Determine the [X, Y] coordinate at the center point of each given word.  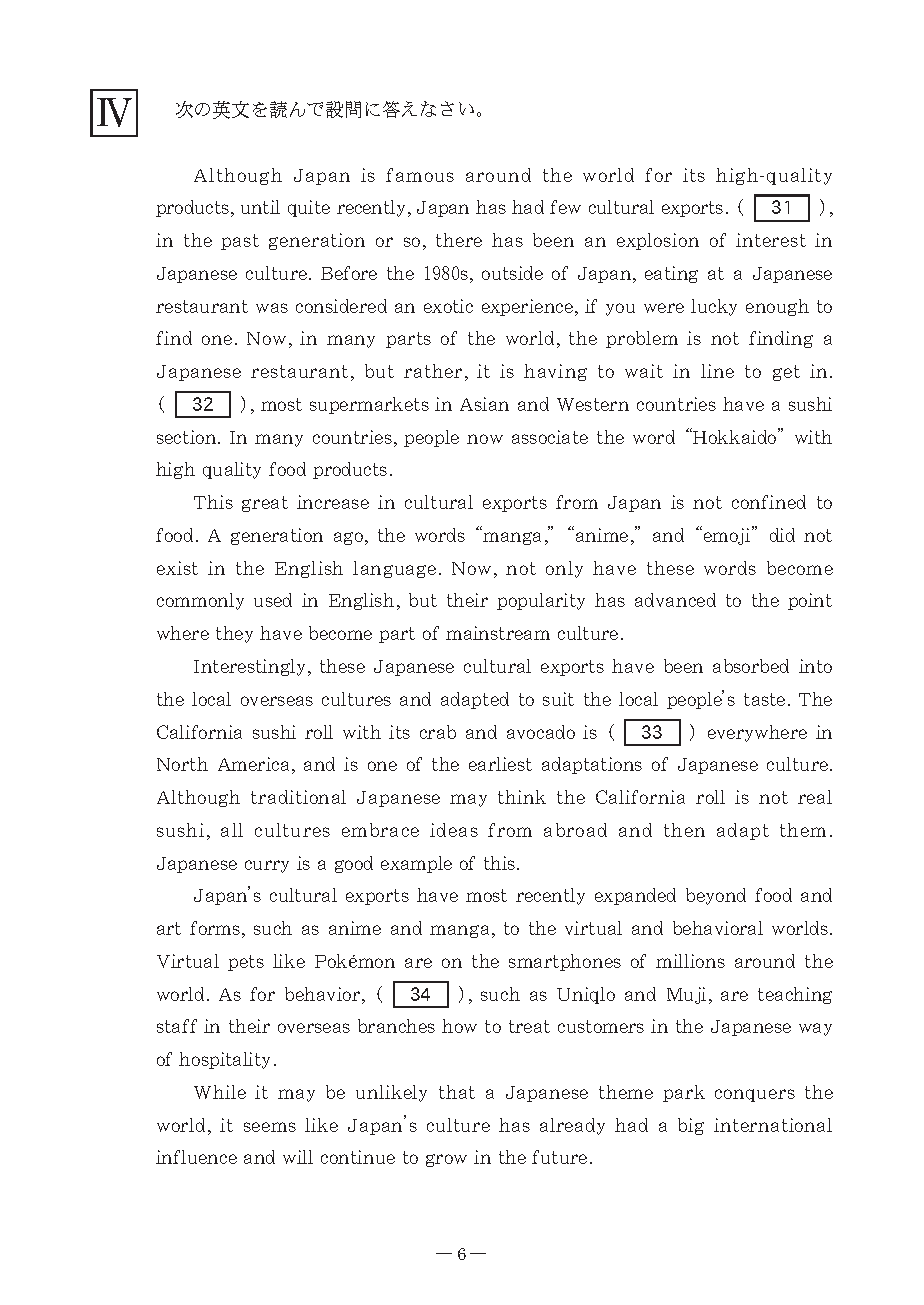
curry [267, 866]
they [234, 634]
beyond [716, 896]
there [459, 240]
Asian [484, 404]
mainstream [498, 633]
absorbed [751, 666]
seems [270, 1127]
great [265, 504]
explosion [658, 241]
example [416, 864]
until [260, 207]
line [717, 371]
